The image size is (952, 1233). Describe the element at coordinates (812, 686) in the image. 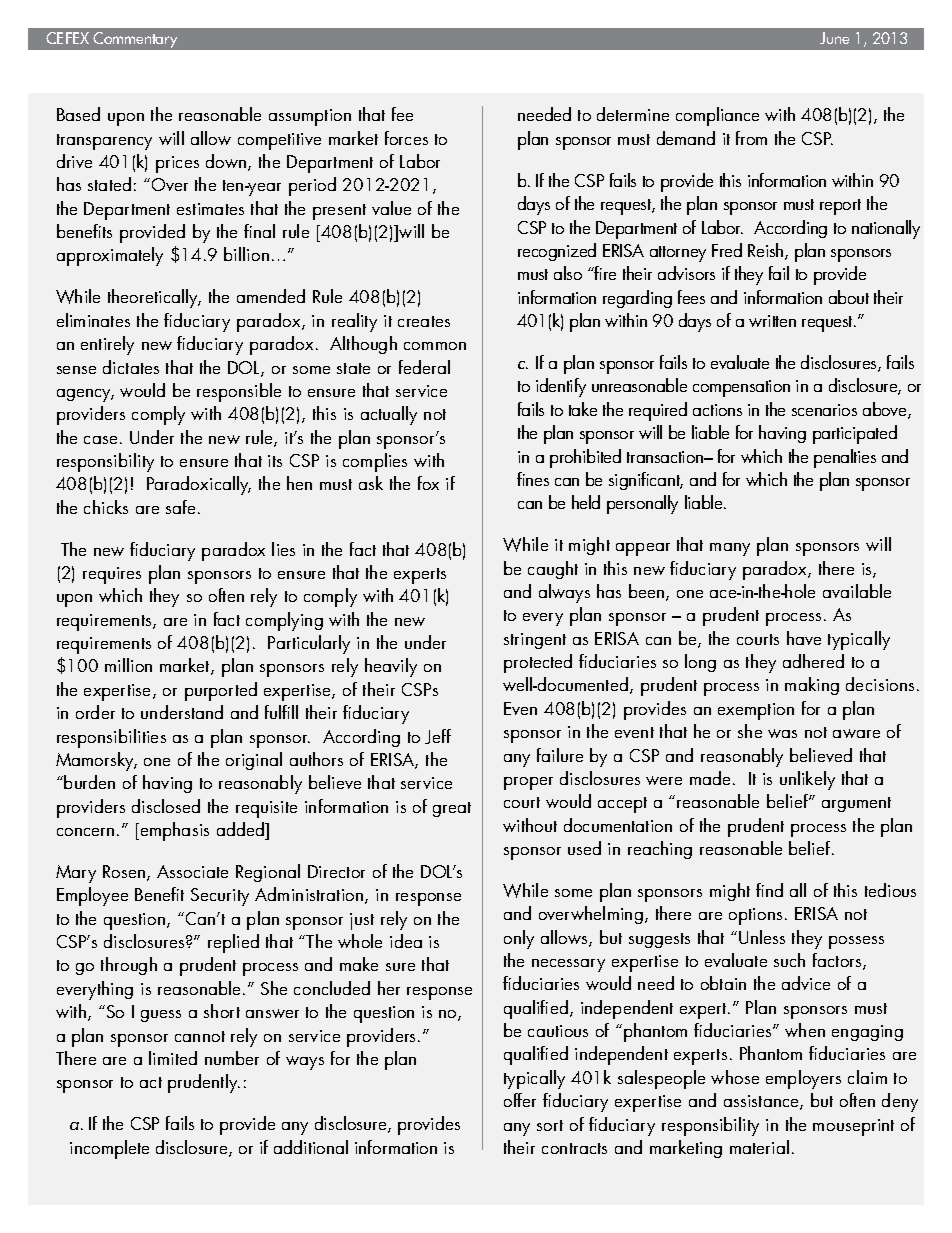

I see `making` at that location.
